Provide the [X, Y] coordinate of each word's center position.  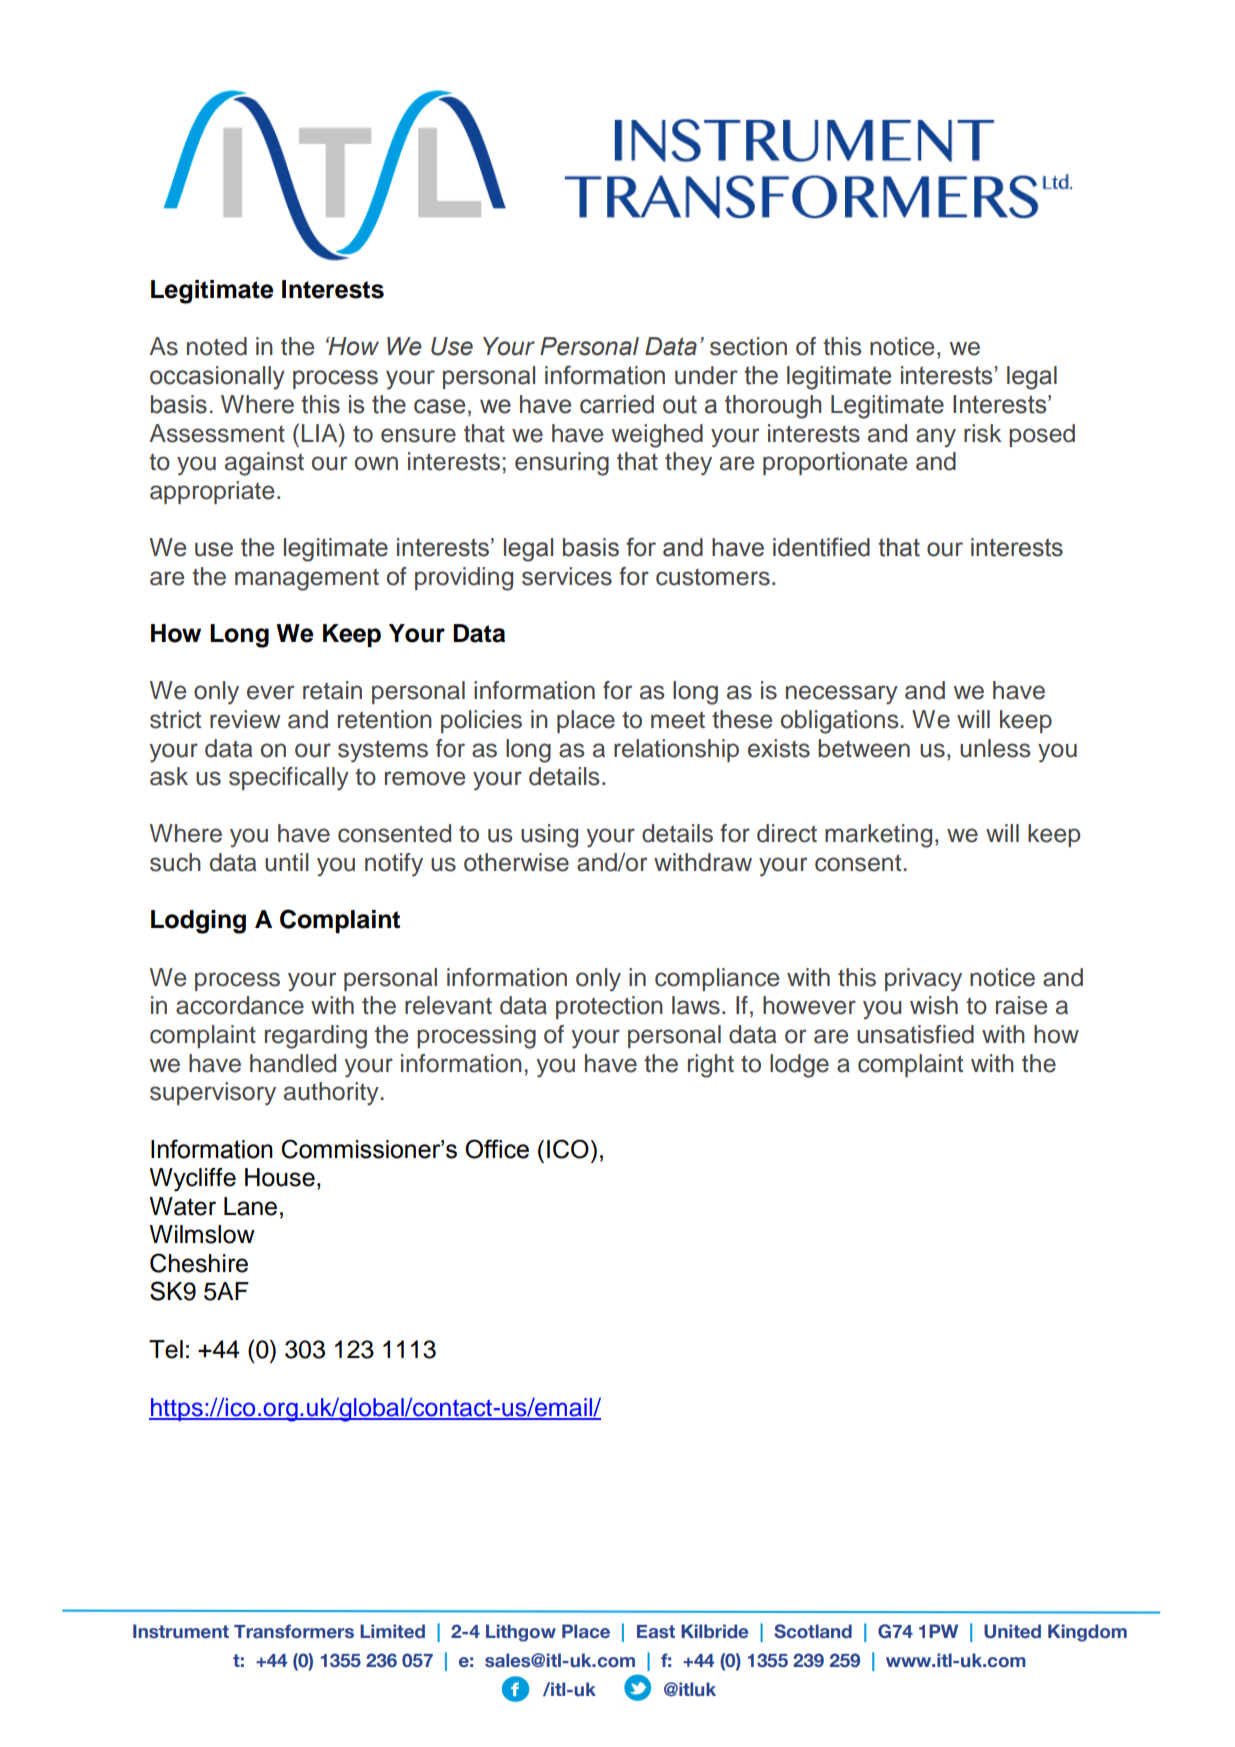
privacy [923, 980]
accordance [240, 1005]
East [656, 1632]
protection [609, 1007]
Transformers [294, 1631]
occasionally [217, 378]
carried [617, 404]
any [936, 438]
